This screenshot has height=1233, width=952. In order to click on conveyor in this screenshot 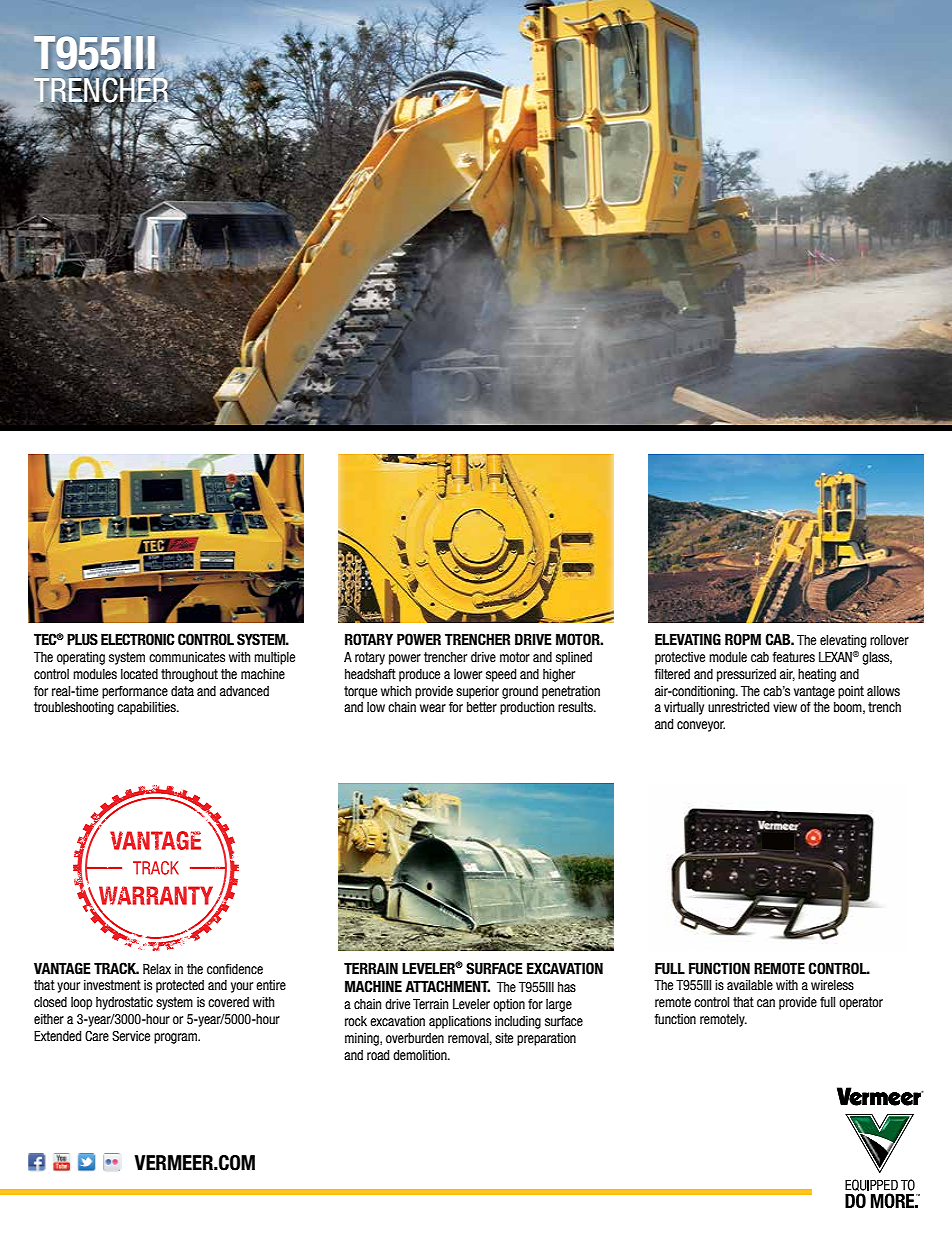, I will do `click(701, 726)`.
